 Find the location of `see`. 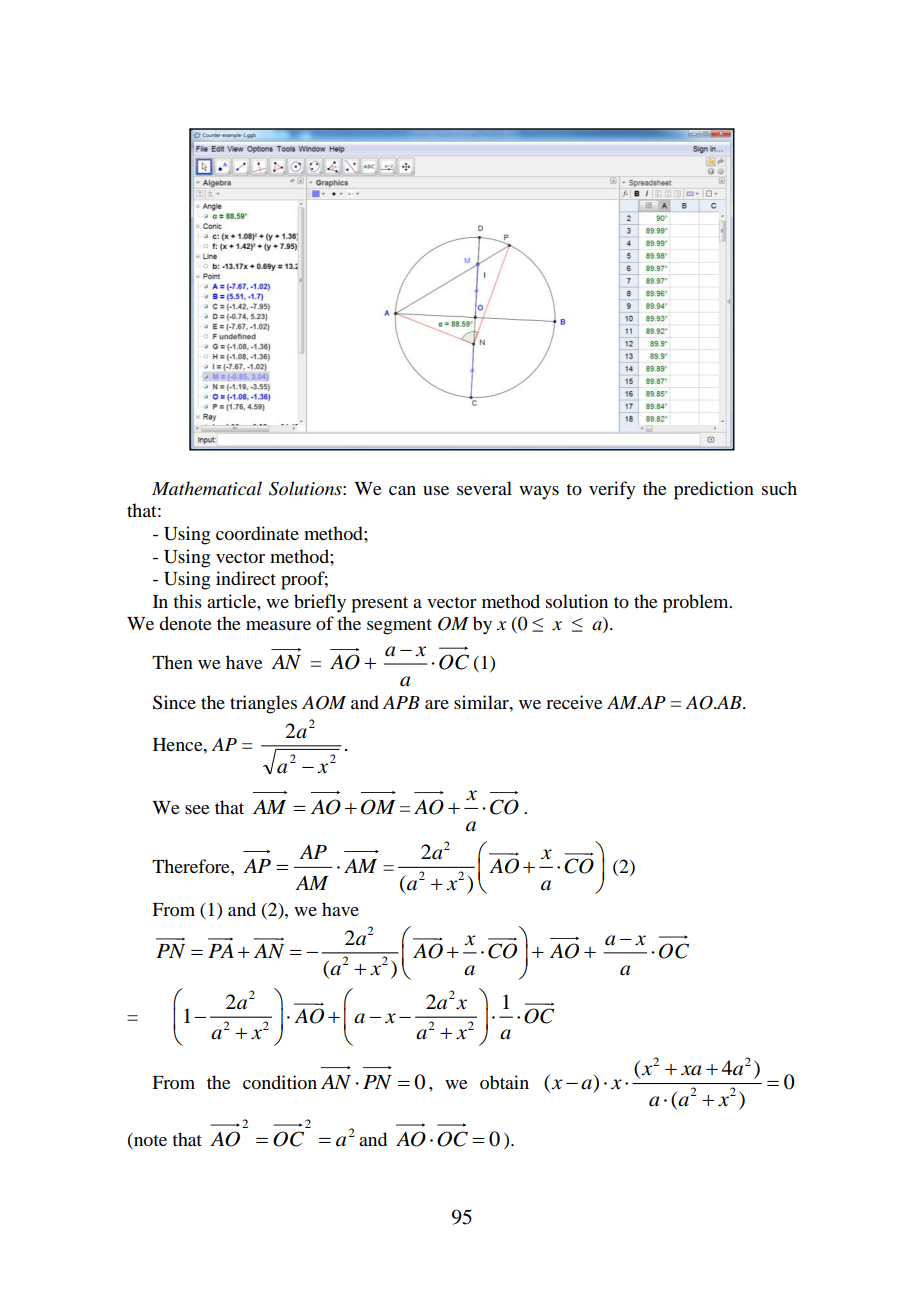

see is located at coordinates (197, 809).
